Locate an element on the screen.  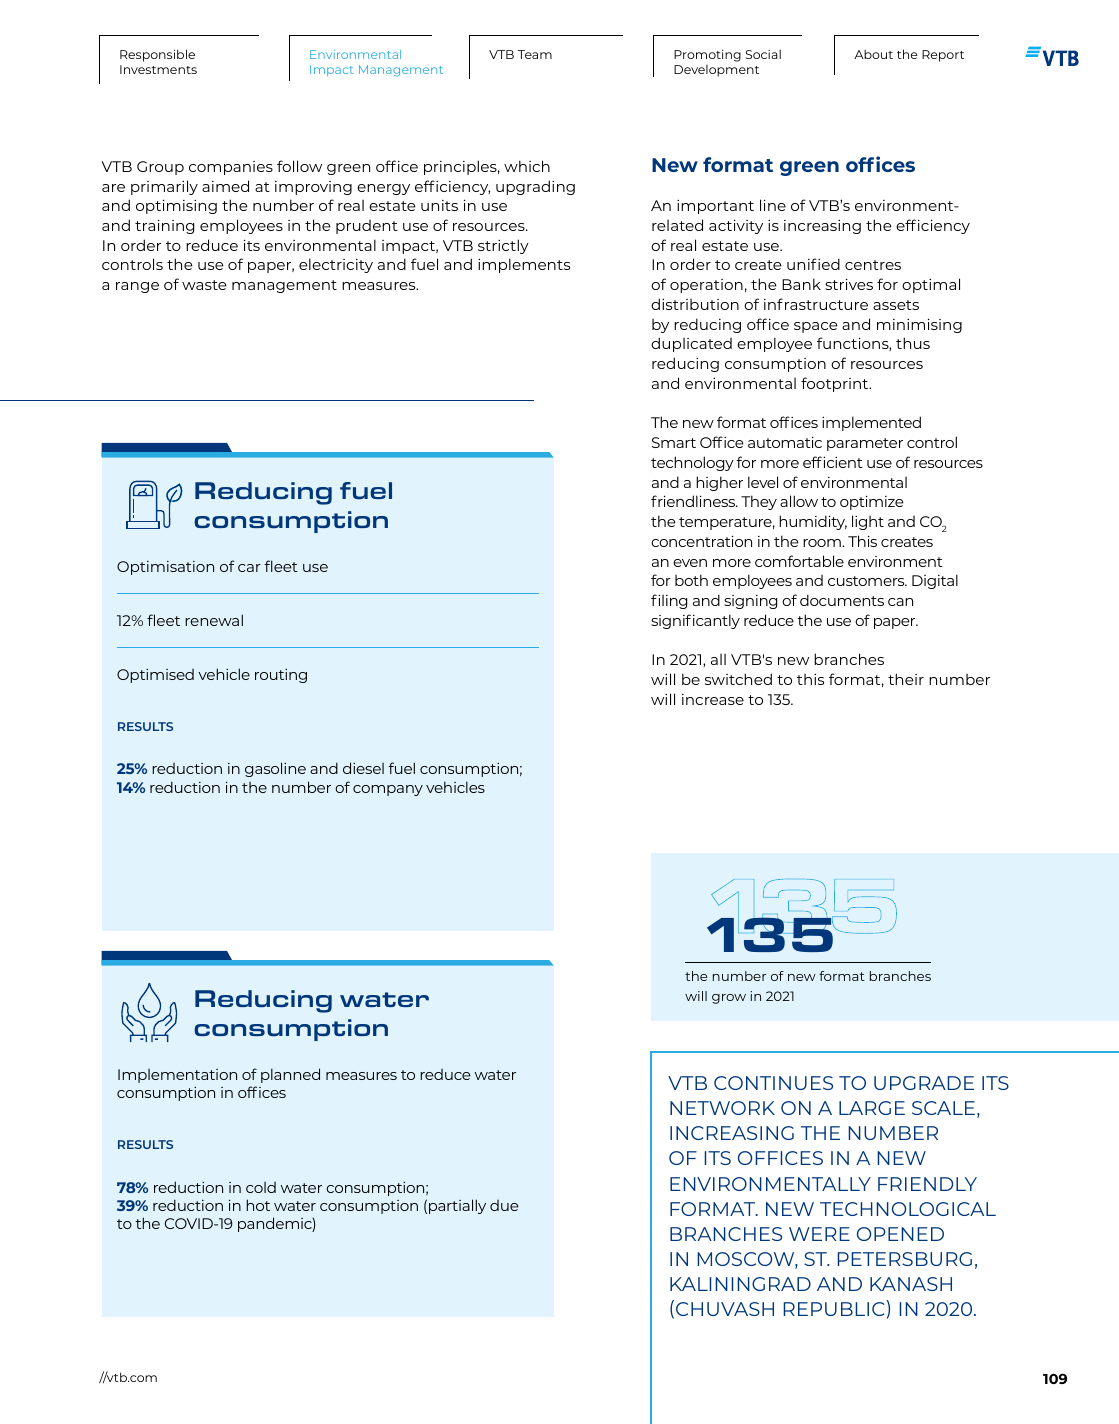
diesel is located at coordinates (363, 768).
